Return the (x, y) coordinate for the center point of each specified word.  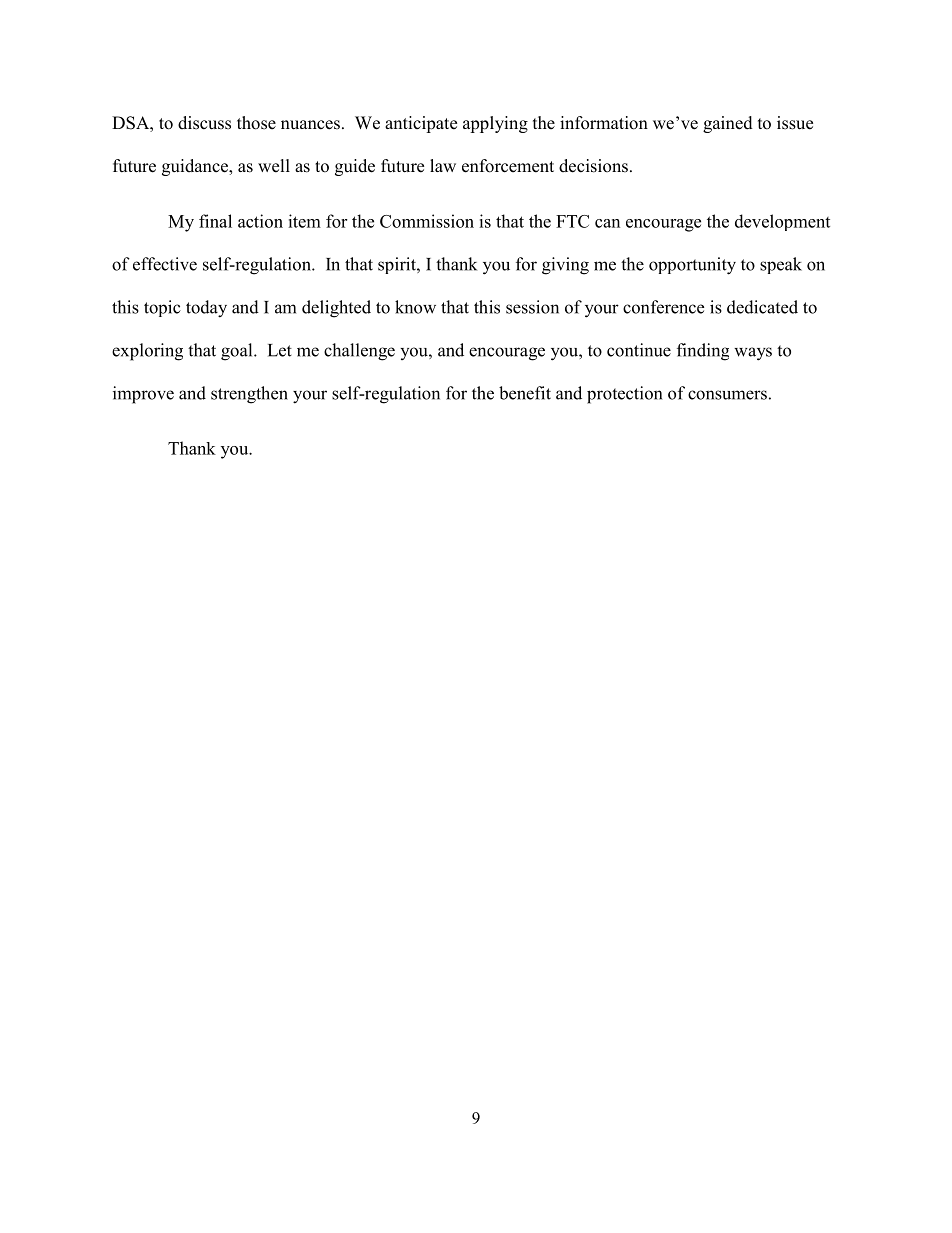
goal (238, 352)
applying (495, 124)
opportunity (692, 266)
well (274, 166)
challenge (359, 352)
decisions (593, 166)
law (443, 165)
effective (165, 264)
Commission (427, 221)
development (782, 222)
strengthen (249, 395)
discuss (204, 123)
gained (728, 124)
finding (703, 352)
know (415, 307)
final (215, 221)
